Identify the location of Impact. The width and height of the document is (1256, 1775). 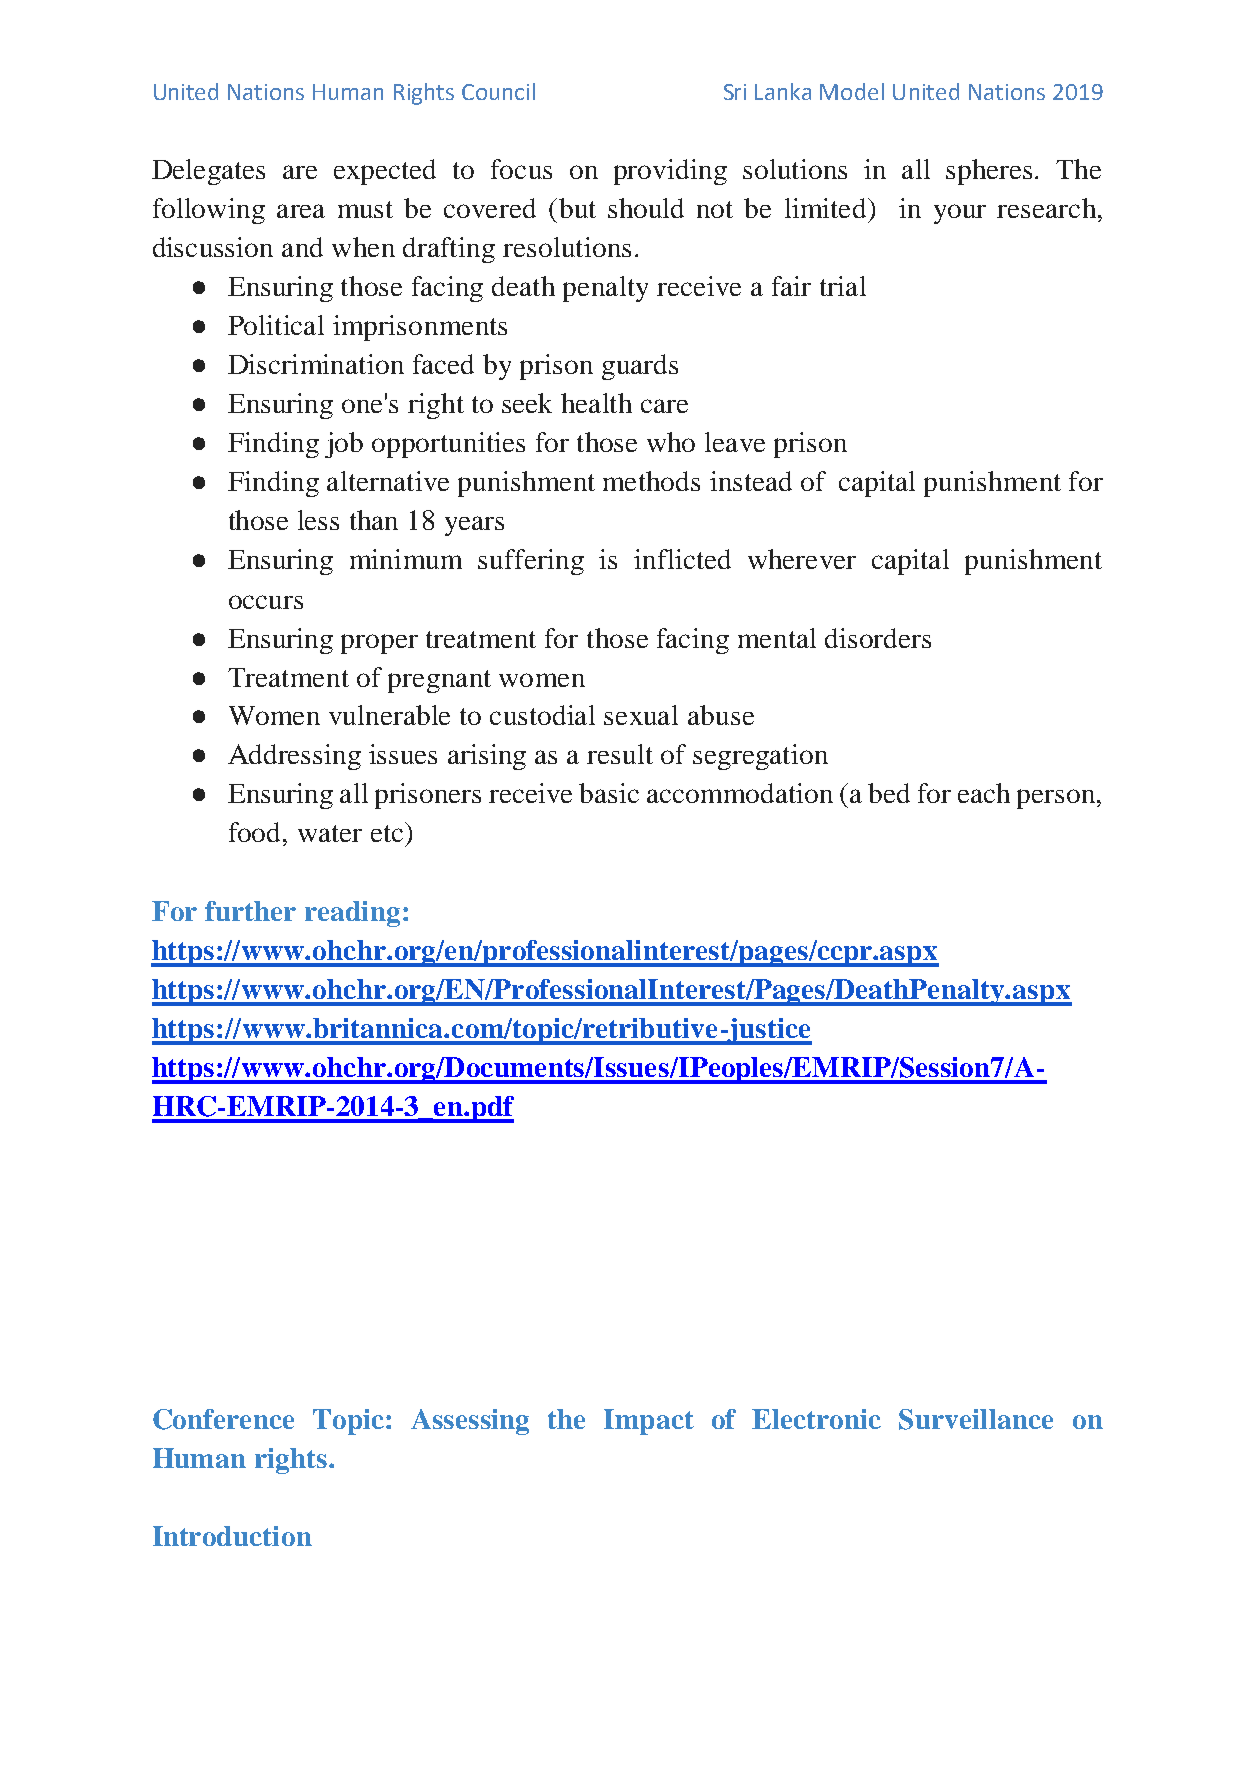
(649, 1422).
